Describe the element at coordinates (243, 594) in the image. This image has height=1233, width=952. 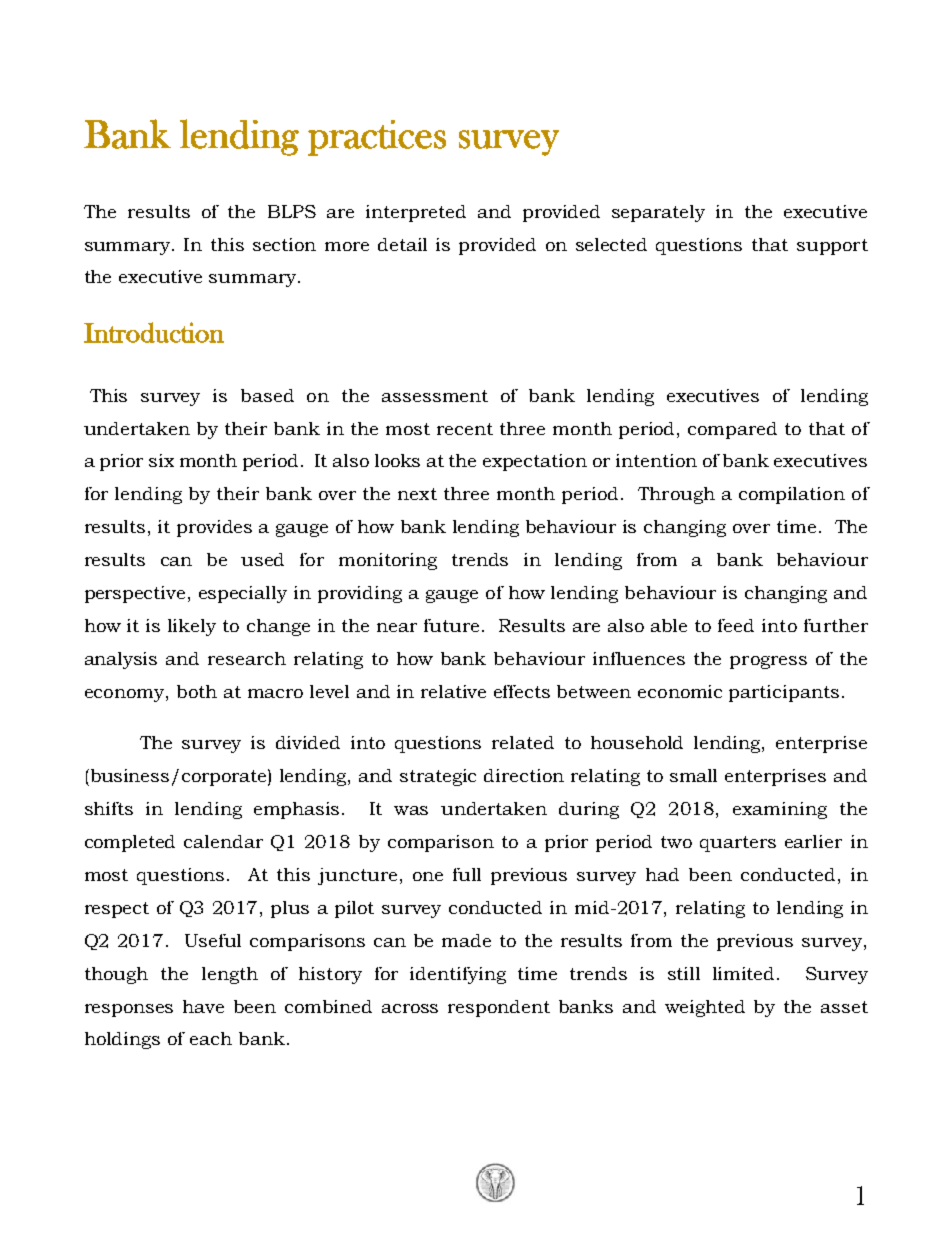
I see `especially` at that location.
